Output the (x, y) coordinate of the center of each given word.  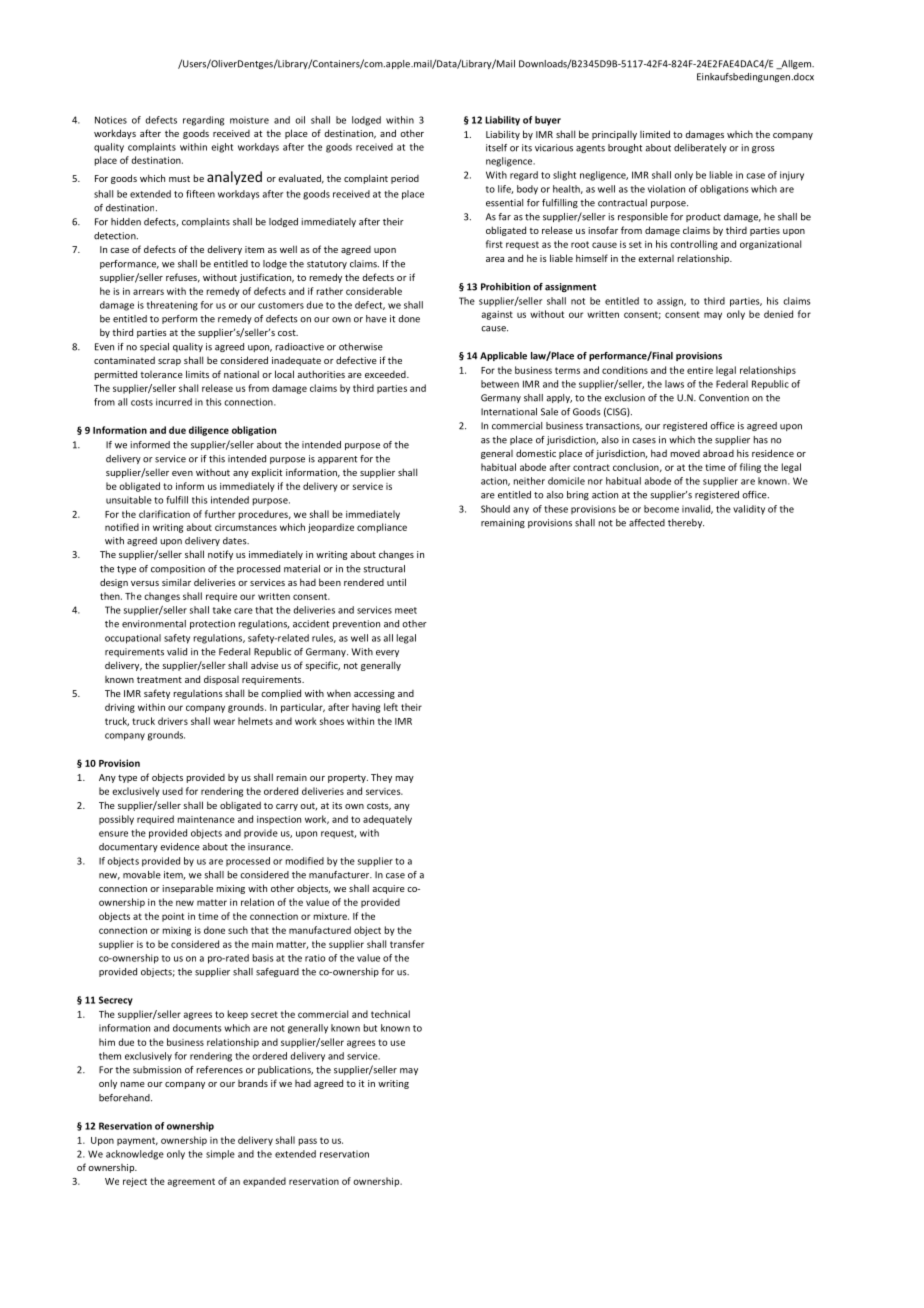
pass (308, 1142)
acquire (388, 889)
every (387, 653)
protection (212, 624)
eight (222, 148)
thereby (686, 523)
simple (220, 1155)
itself (496, 148)
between (500, 384)
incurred (174, 402)
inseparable (187, 889)
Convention (724, 398)
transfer (407, 944)
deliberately (700, 148)
